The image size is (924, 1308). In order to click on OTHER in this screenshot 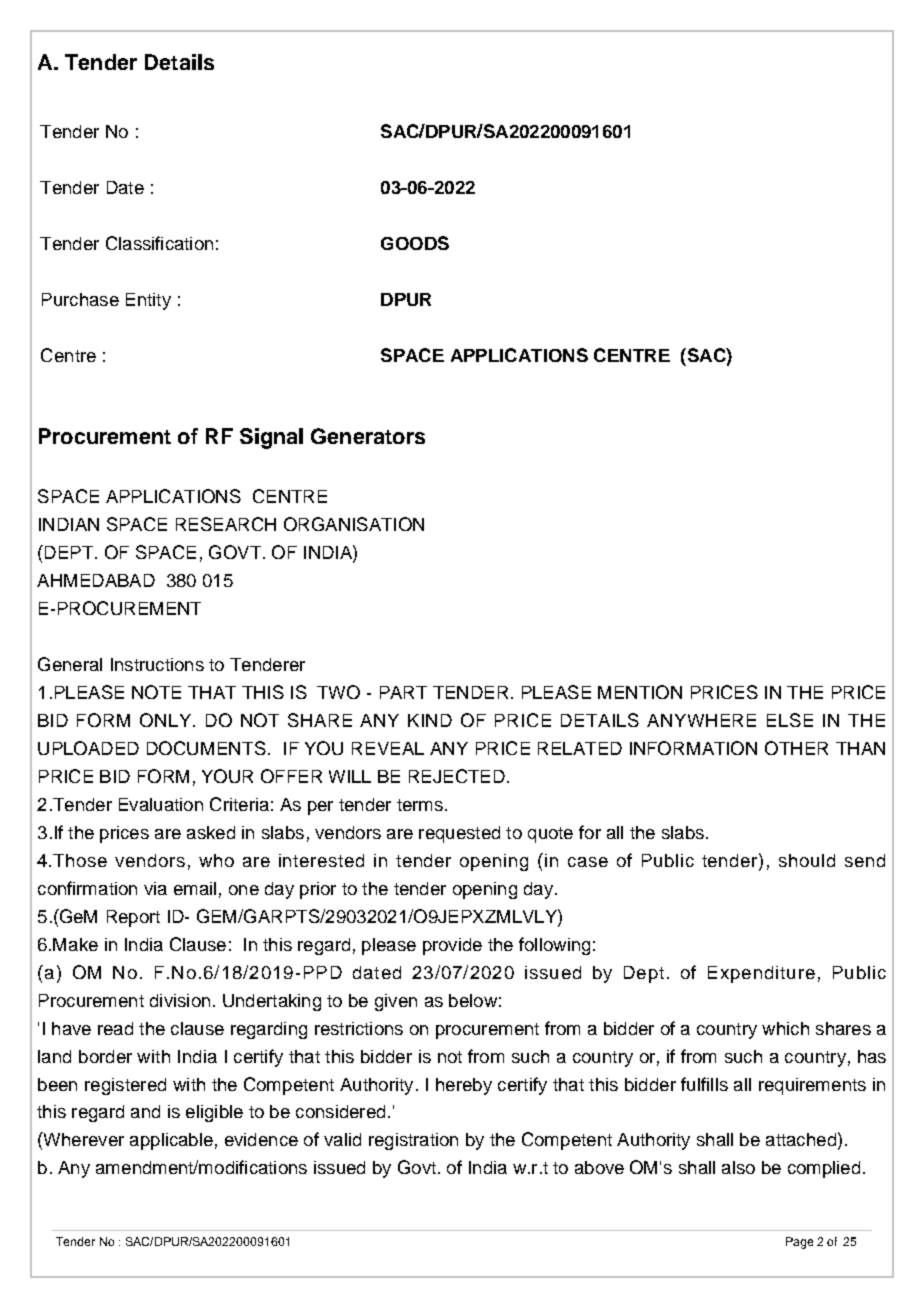, I will do `click(796, 748)`.
